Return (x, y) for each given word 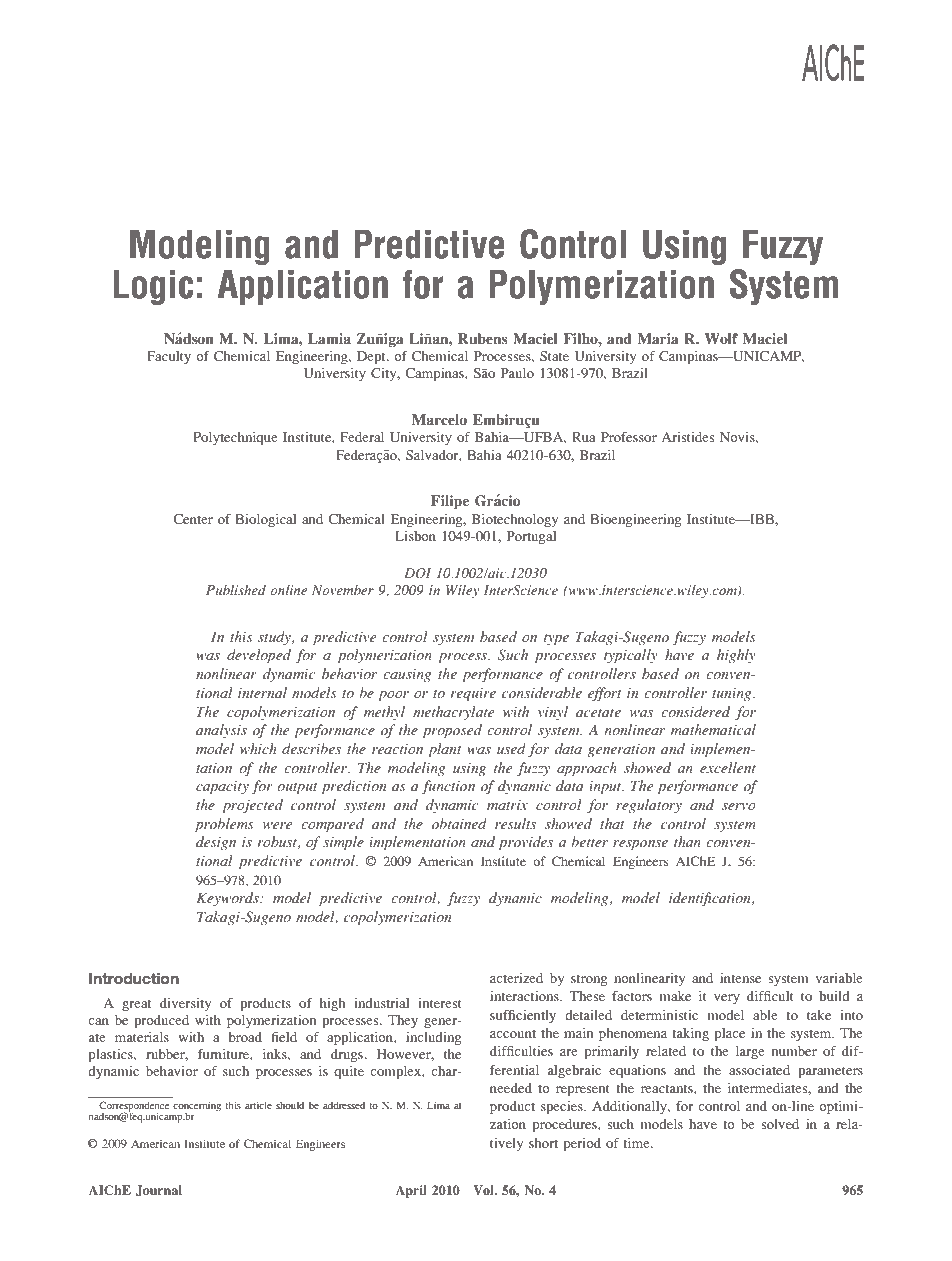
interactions (525, 996)
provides (526, 843)
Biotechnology (515, 520)
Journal (158, 1190)
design (216, 843)
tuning (733, 694)
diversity (185, 1004)
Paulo (517, 373)
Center (193, 519)
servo (739, 806)
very (727, 999)
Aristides (687, 437)
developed (259, 656)
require (473, 695)
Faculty (169, 357)
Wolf (721, 338)
